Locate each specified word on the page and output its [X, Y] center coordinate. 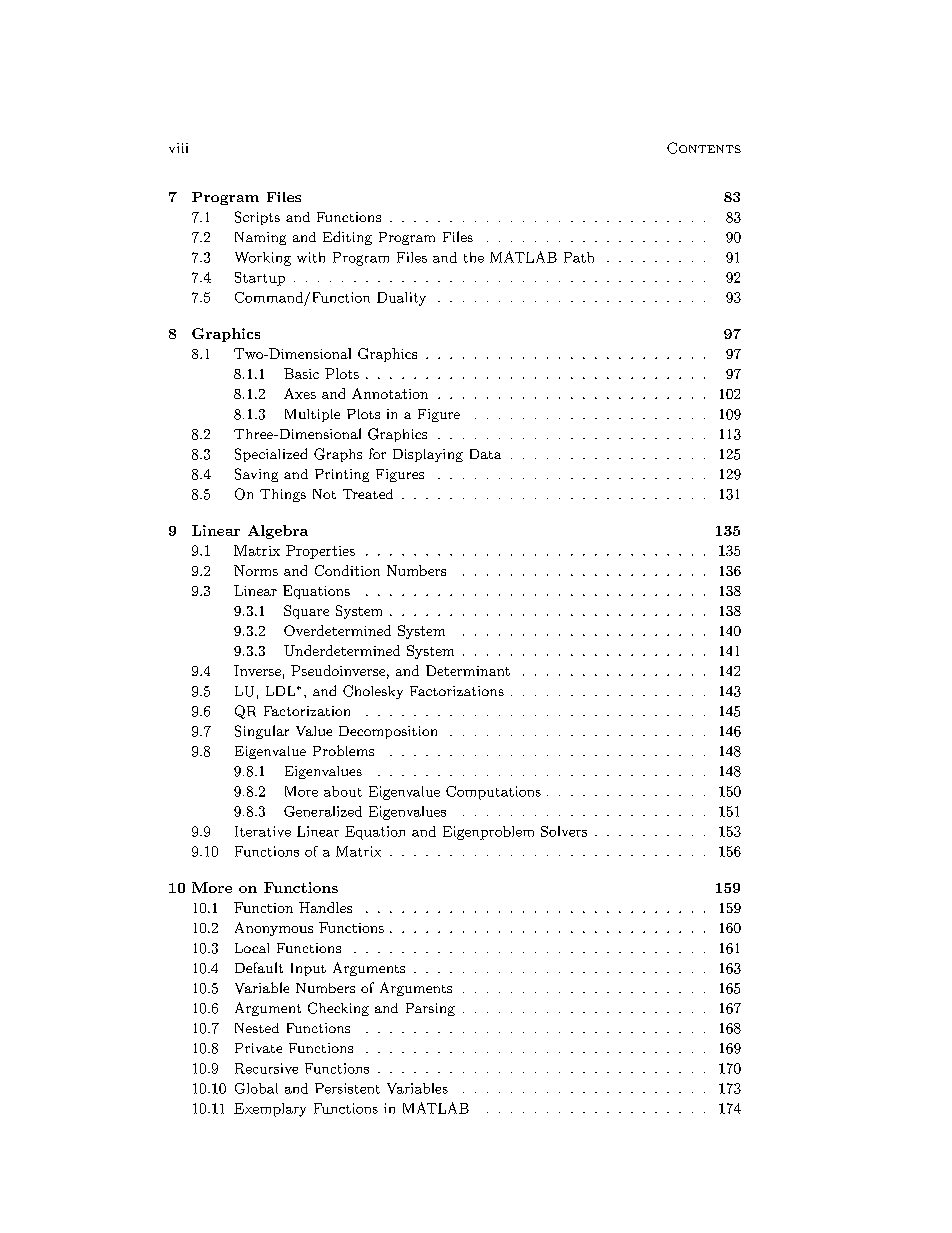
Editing [347, 238]
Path [579, 257]
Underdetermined [342, 650]
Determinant [468, 670]
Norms [256, 570]
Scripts [257, 218]
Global [256, 1088]
